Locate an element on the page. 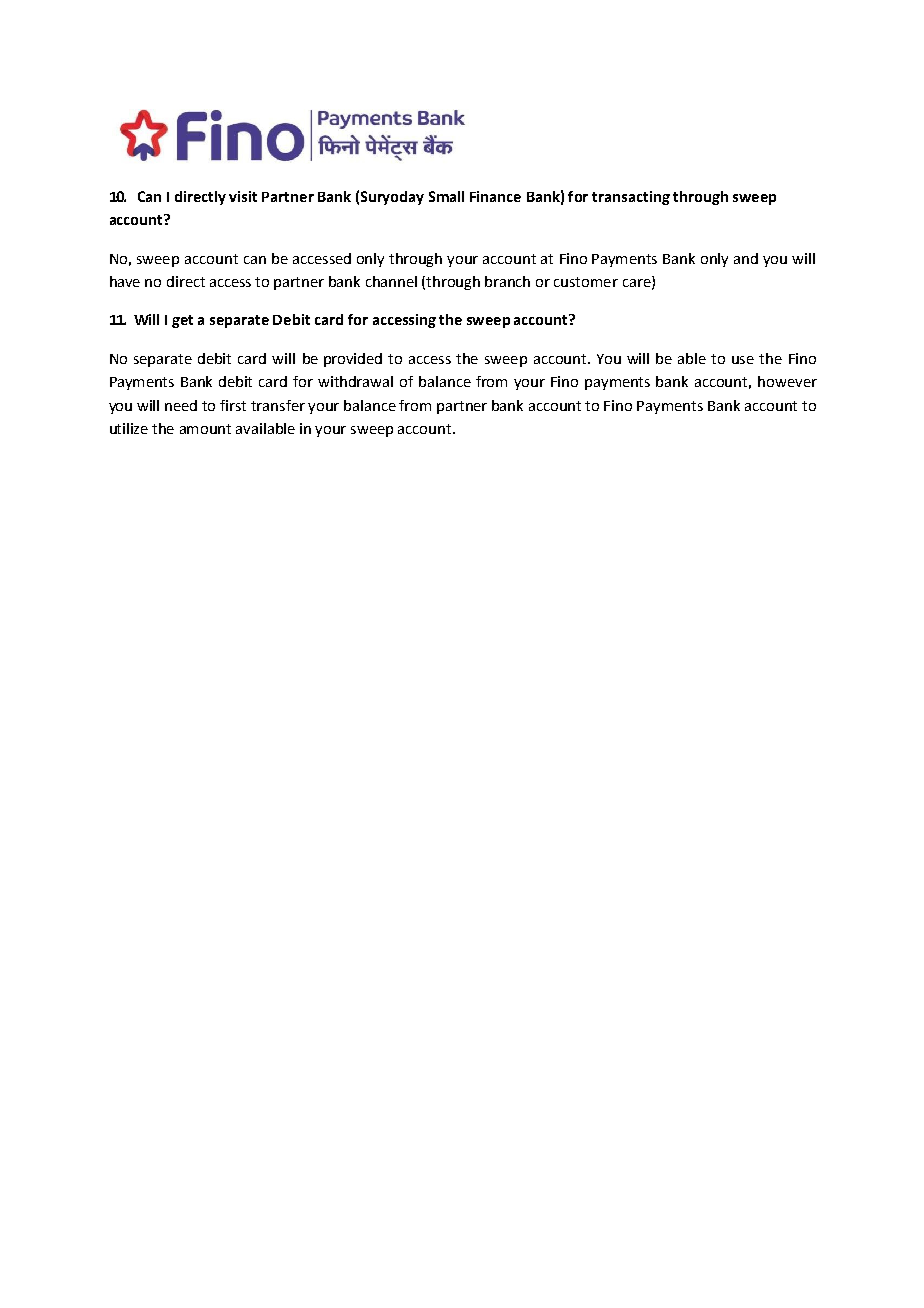 The height and width of the page is (1308, 924). amount is located at coordinates (205, 429).
